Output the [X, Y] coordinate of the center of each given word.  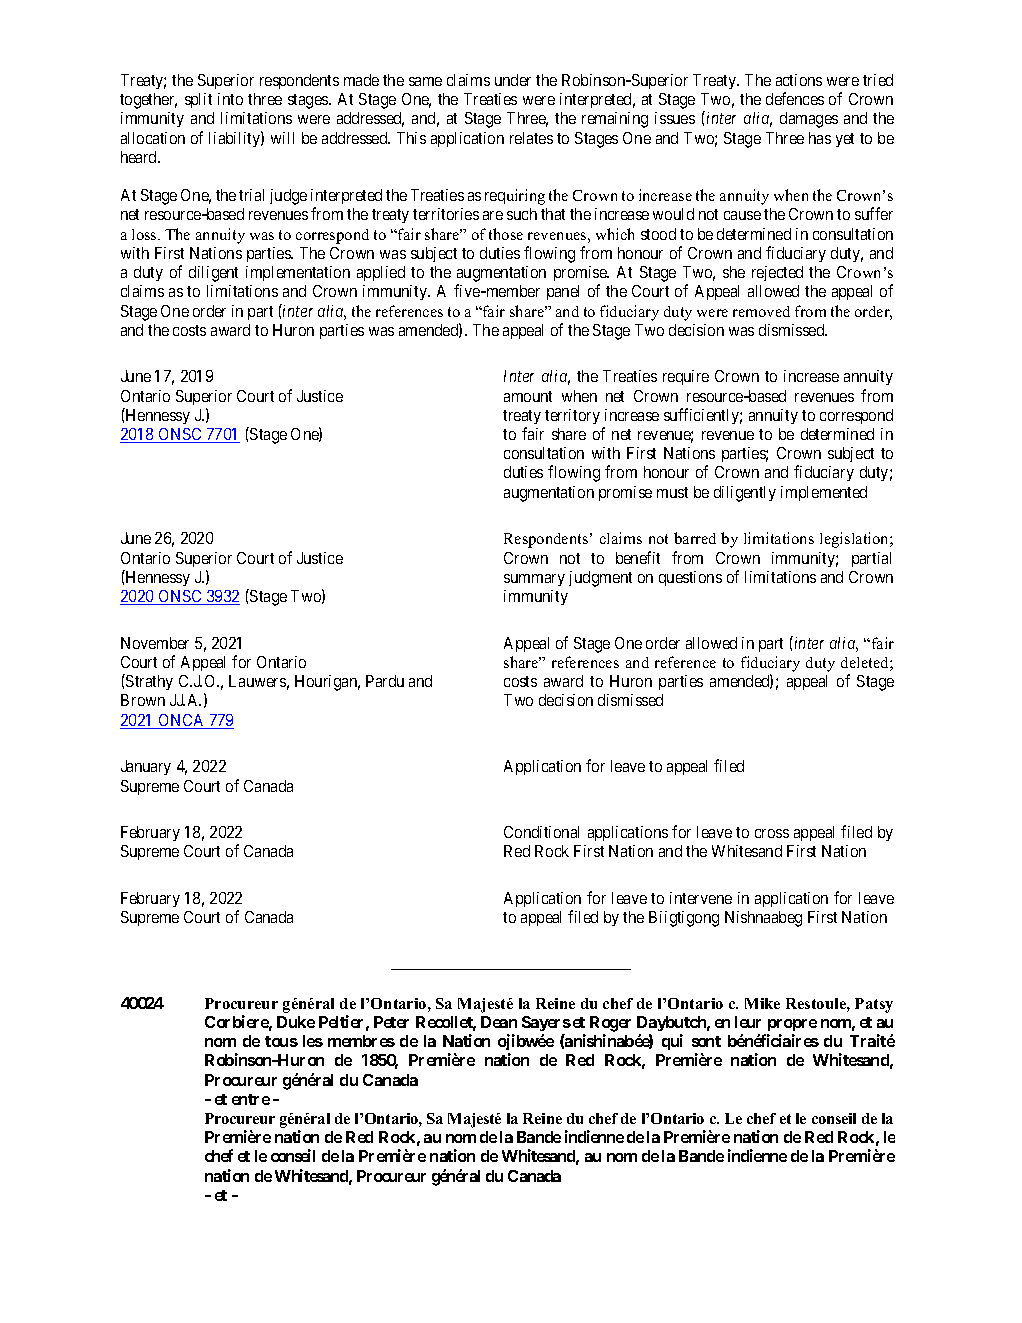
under [513, 80]
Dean [499, 1022]
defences [795, 98]
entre [251, 1099]
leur [748, 1022]
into [230, 99]
